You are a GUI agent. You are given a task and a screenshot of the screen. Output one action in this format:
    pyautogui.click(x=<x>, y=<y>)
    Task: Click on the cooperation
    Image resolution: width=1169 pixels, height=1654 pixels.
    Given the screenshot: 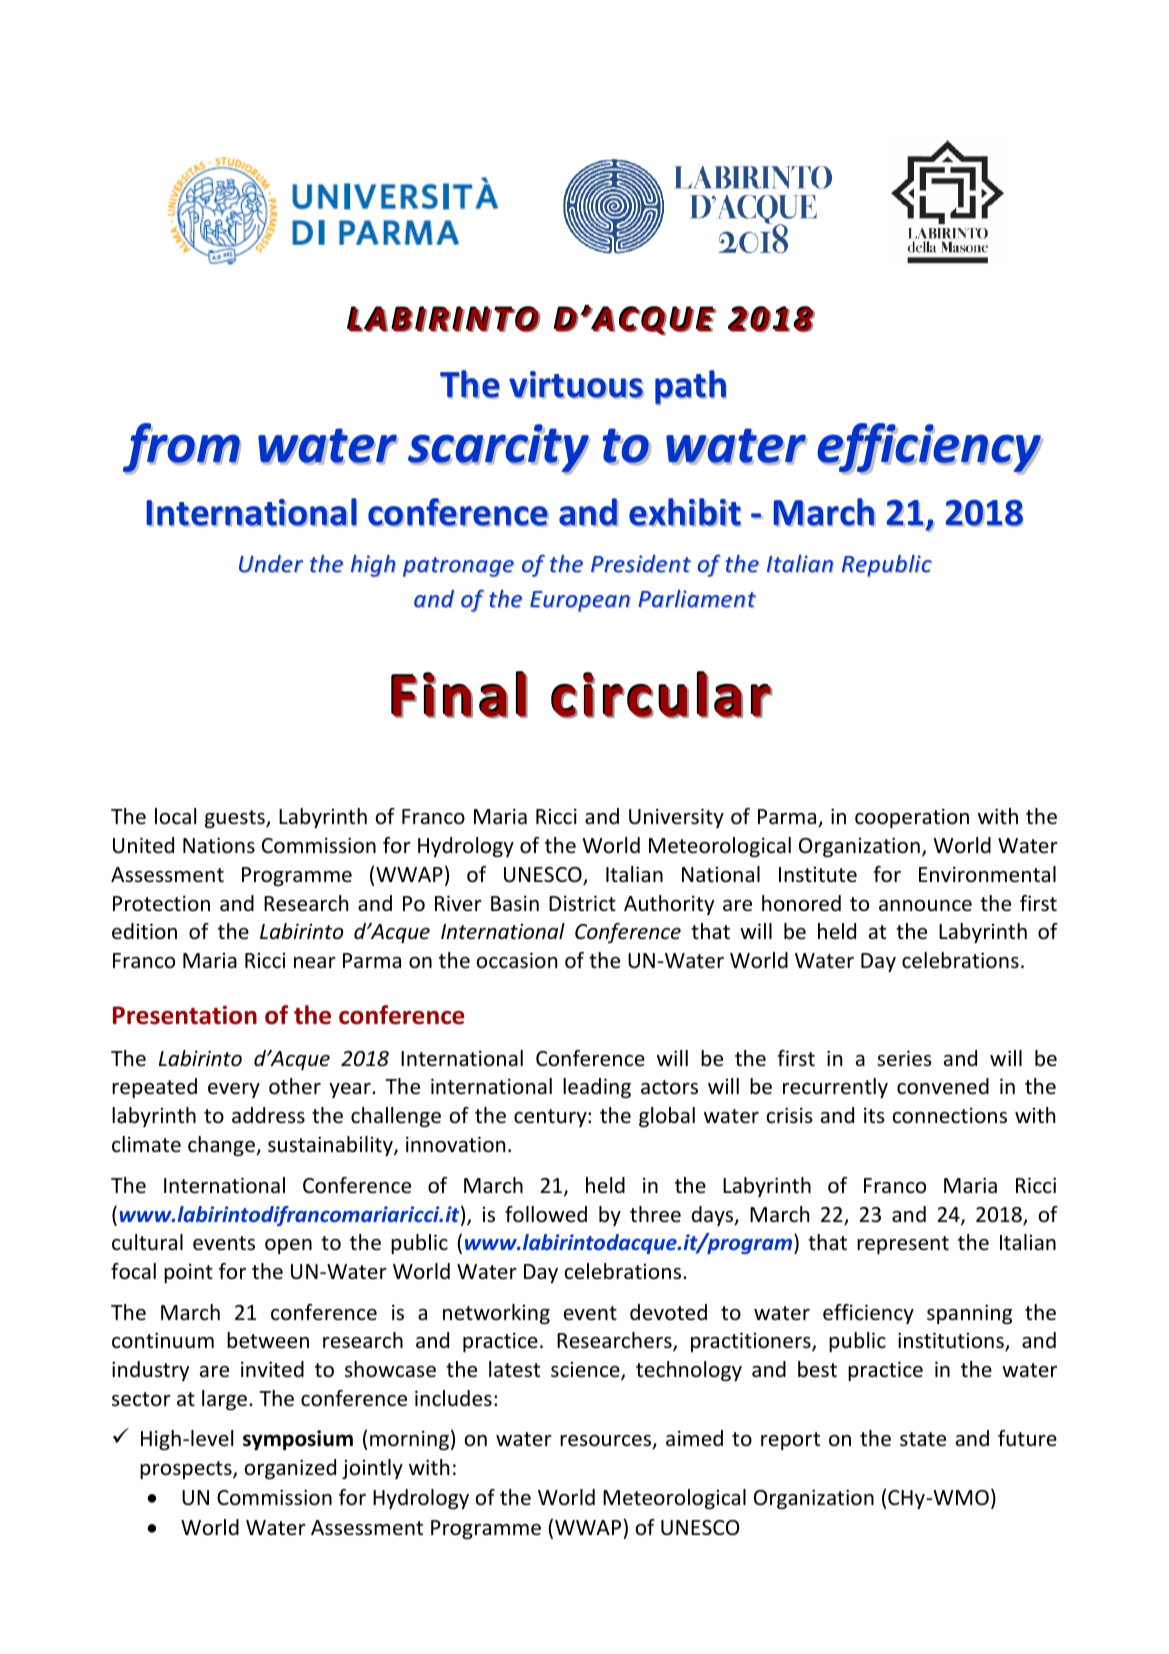 What is the action you would take?
    pyautogui.click(x=912, y=818)
